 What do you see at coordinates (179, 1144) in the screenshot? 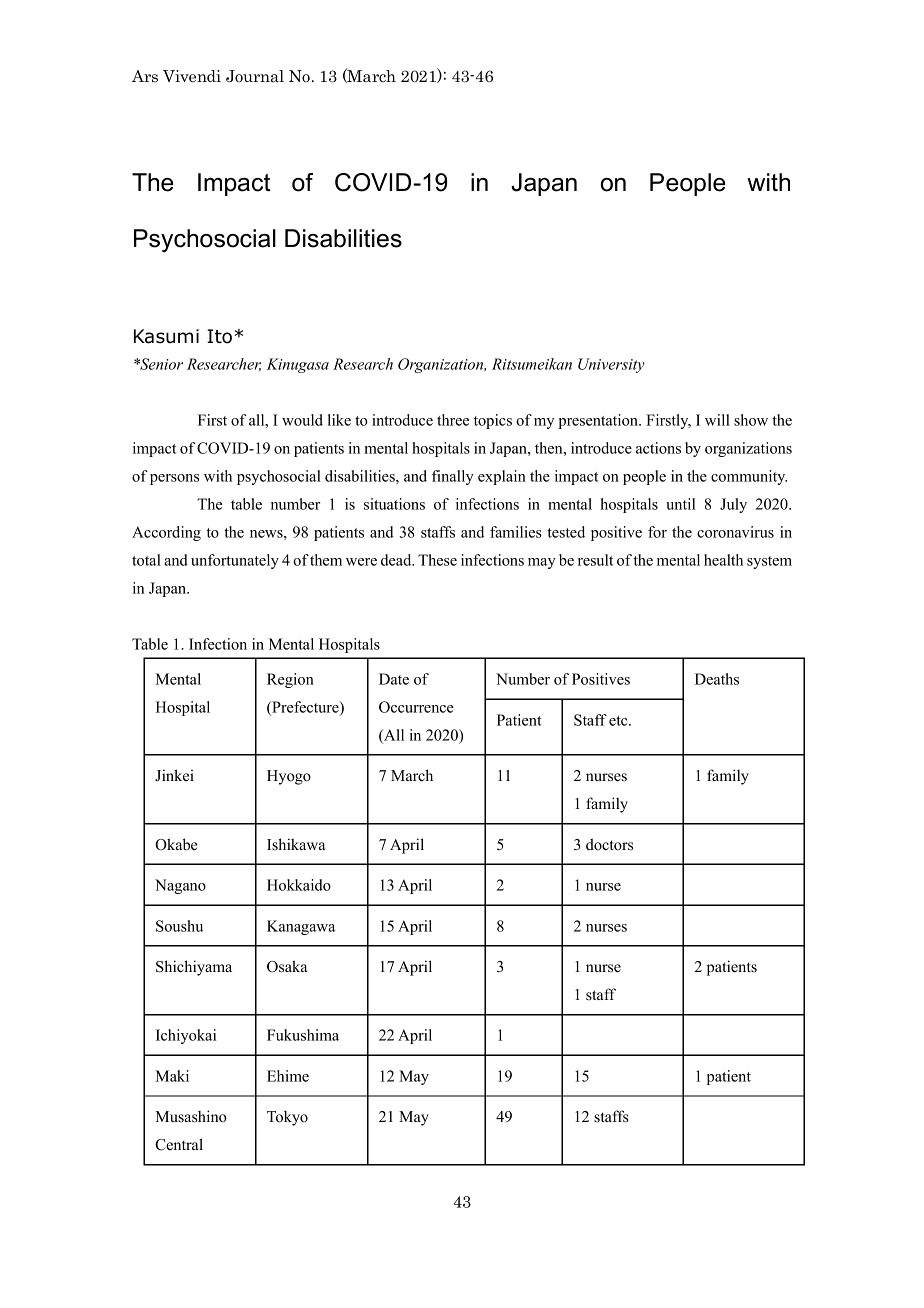
I see `Central` at bounding box center [179, 1144].
